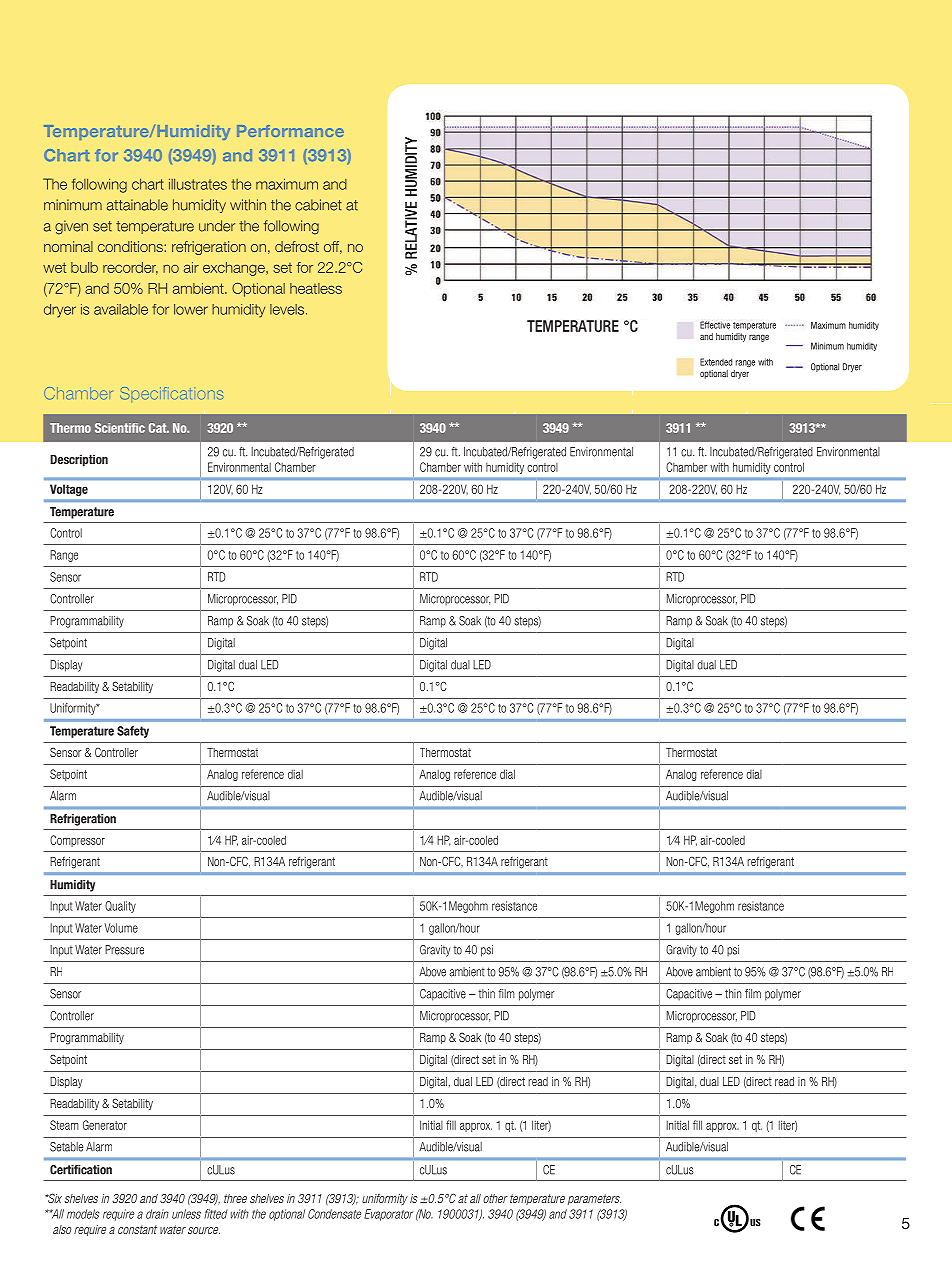  Describe the element at coordinates (716, 362) in the image. I see `Extended` at that location.
